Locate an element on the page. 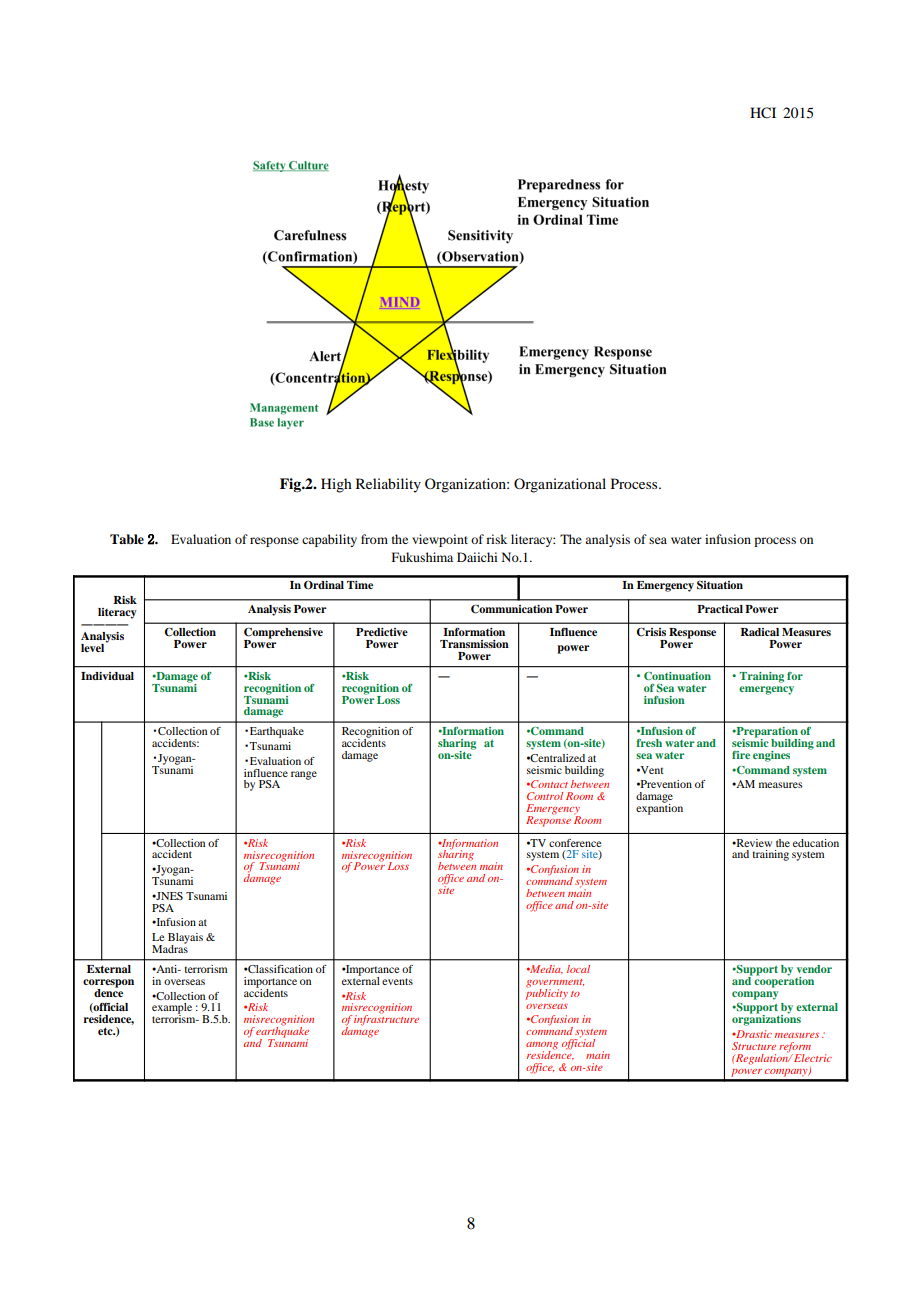 This image has width=924, height=1309. Madras is located at coordinates (170, 948).
